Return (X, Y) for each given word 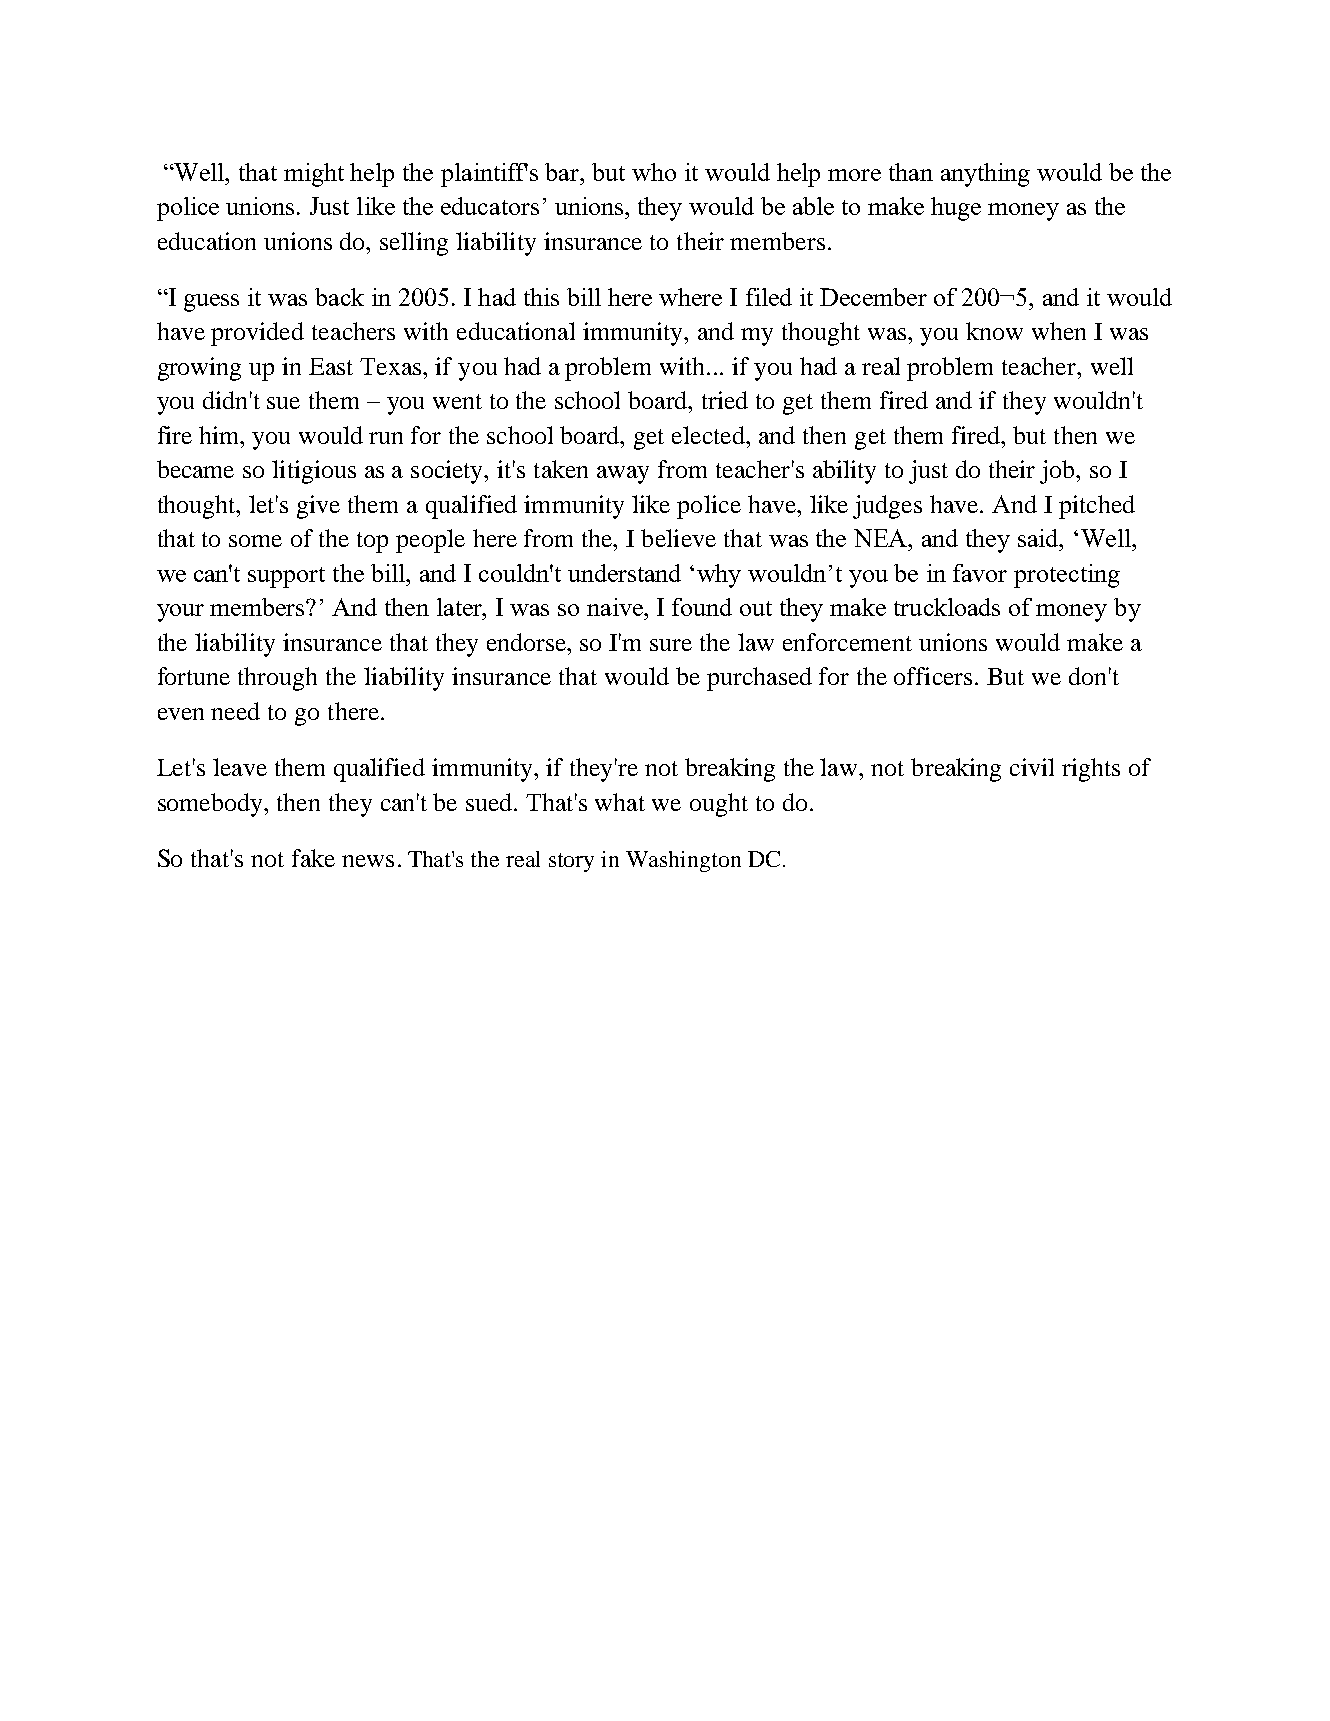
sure (671, 645)
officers (933, 676)
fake (313, 858)
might (314, 175)
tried (725, 400)
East (331, 366)
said (1039, 538)
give (318, 507)
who (654, 172)
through (277, 679)
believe (678, 538)
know (994, 331)
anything (985, 175)
